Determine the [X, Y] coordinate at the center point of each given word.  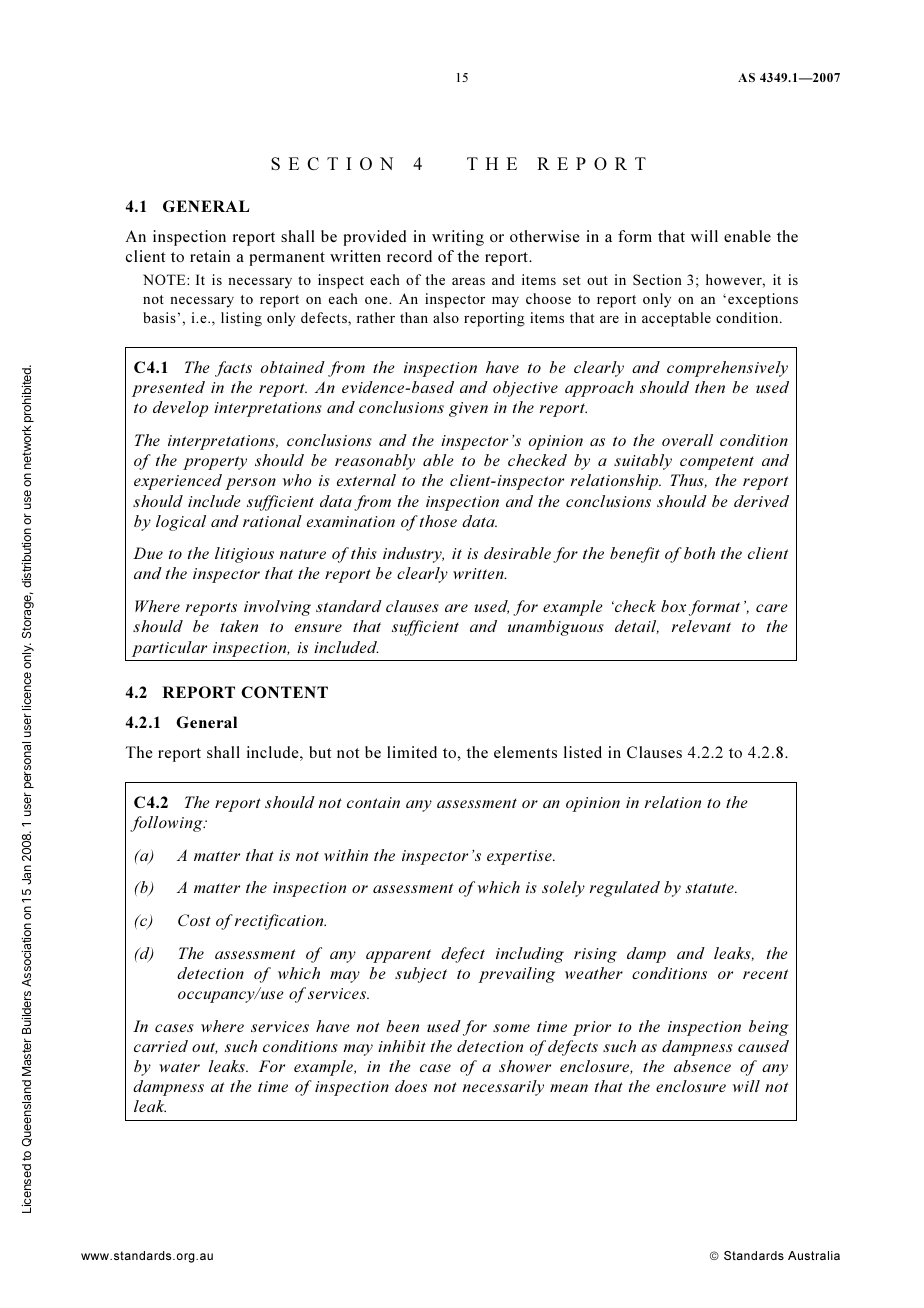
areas [468, 281]
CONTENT [284, 692]
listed [583, 752]
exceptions [763, 300]
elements [525, 752]
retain [210, 256]
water [179, 1067]
